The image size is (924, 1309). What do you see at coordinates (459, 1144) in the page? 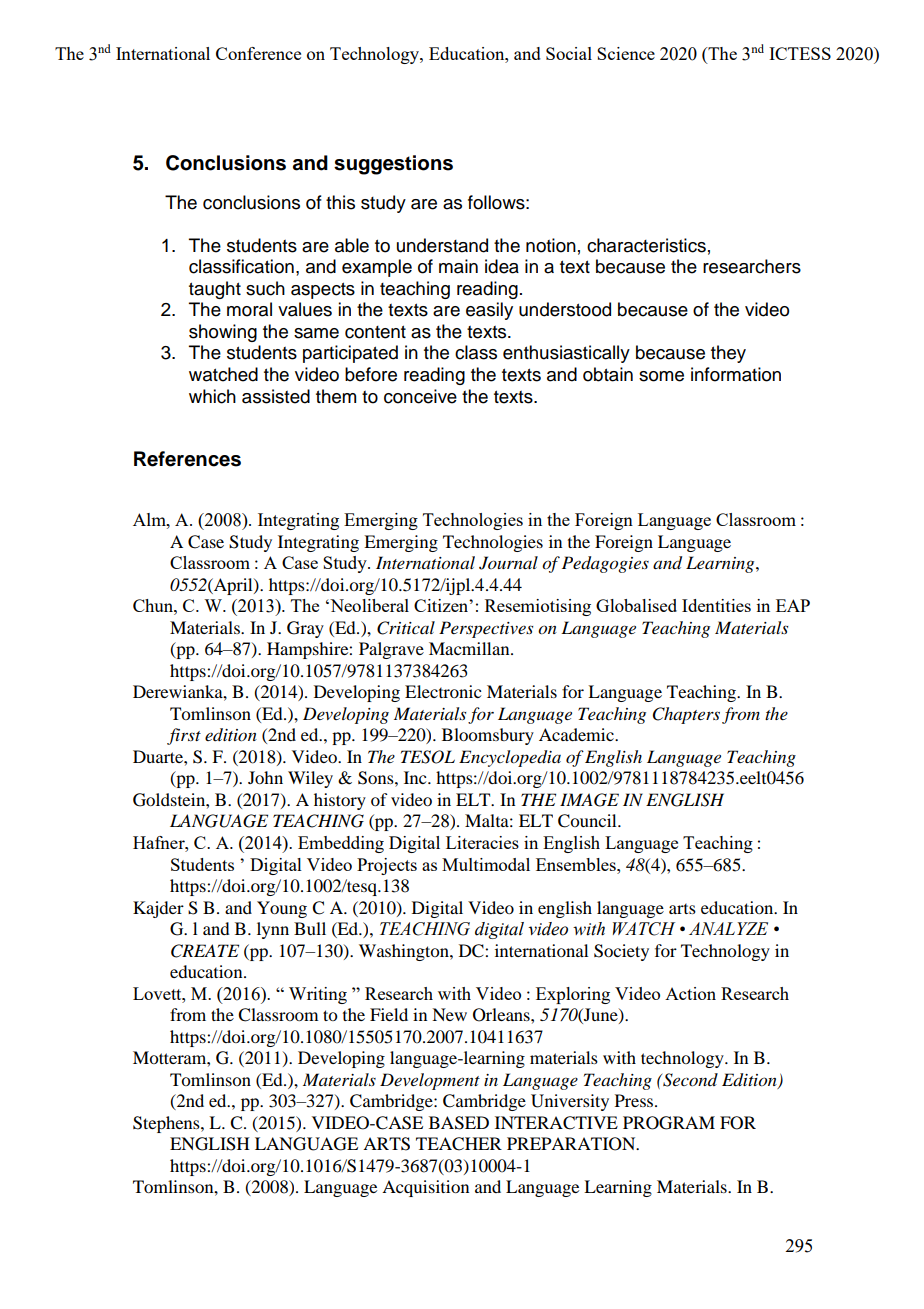
I see `TEACHER` at bounding box center [459, 1144].
